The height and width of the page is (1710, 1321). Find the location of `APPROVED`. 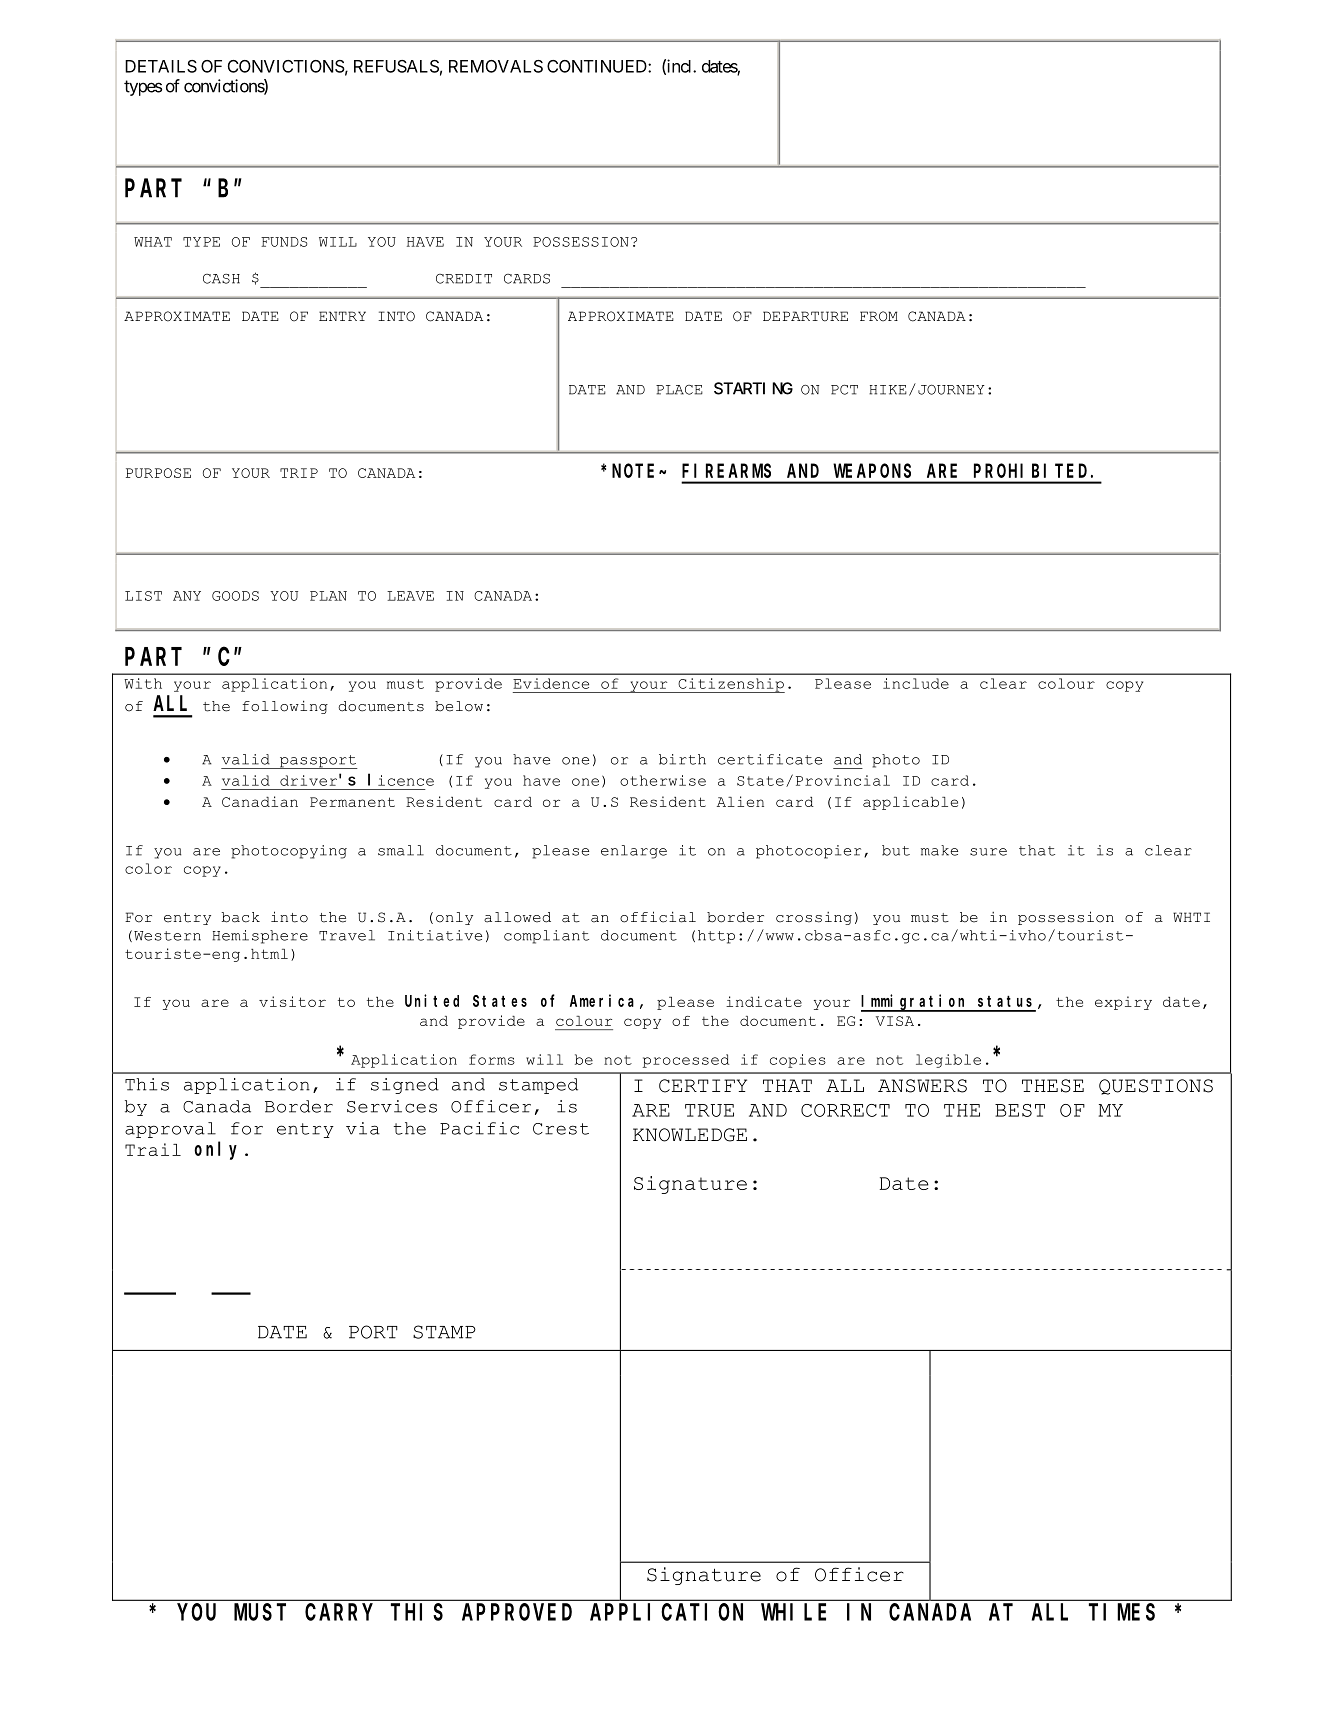

APPROVED is located at coordinates (517, 1612).
